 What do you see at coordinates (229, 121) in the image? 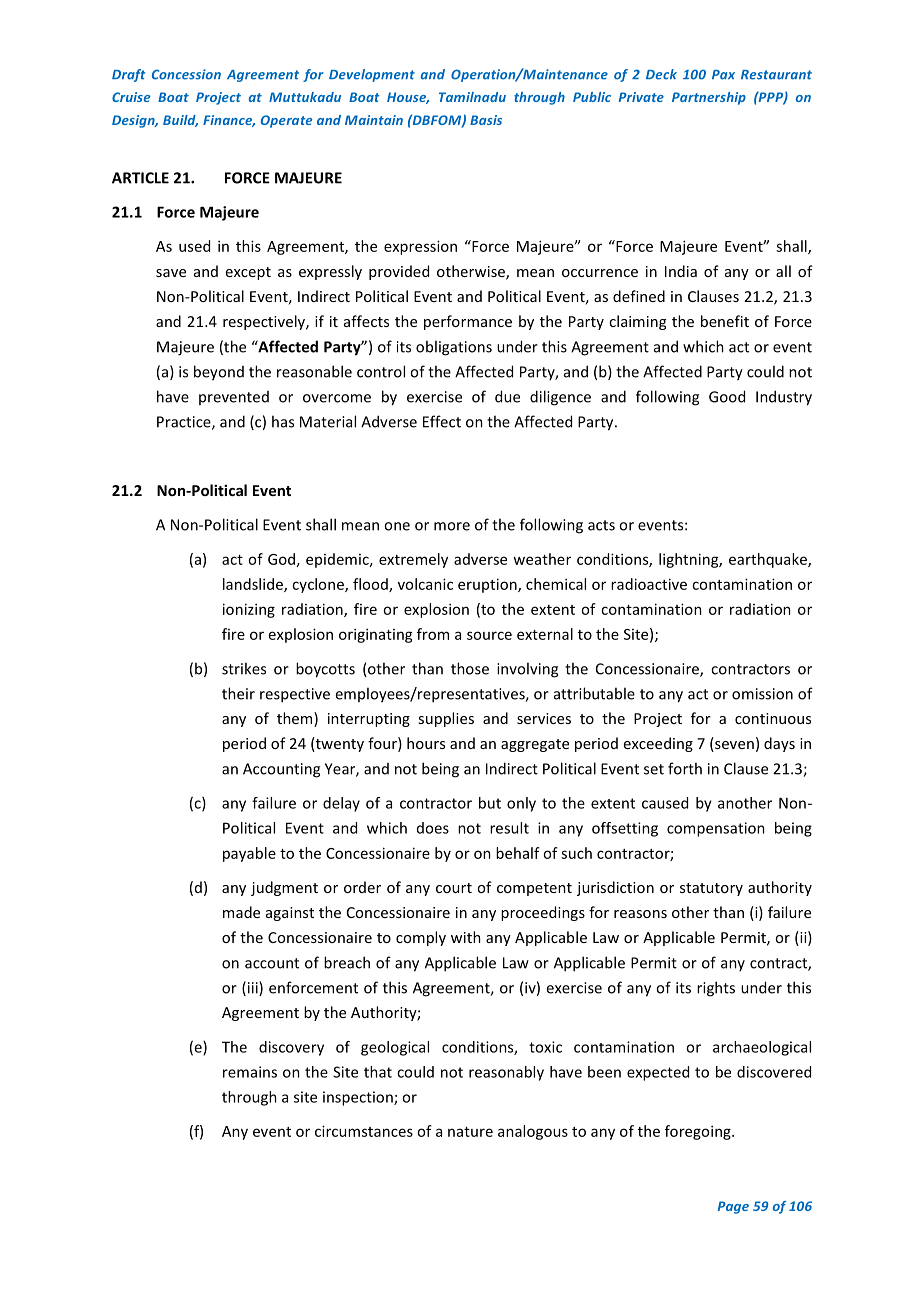
I see `Finance` at bounding box center [229, 121].
